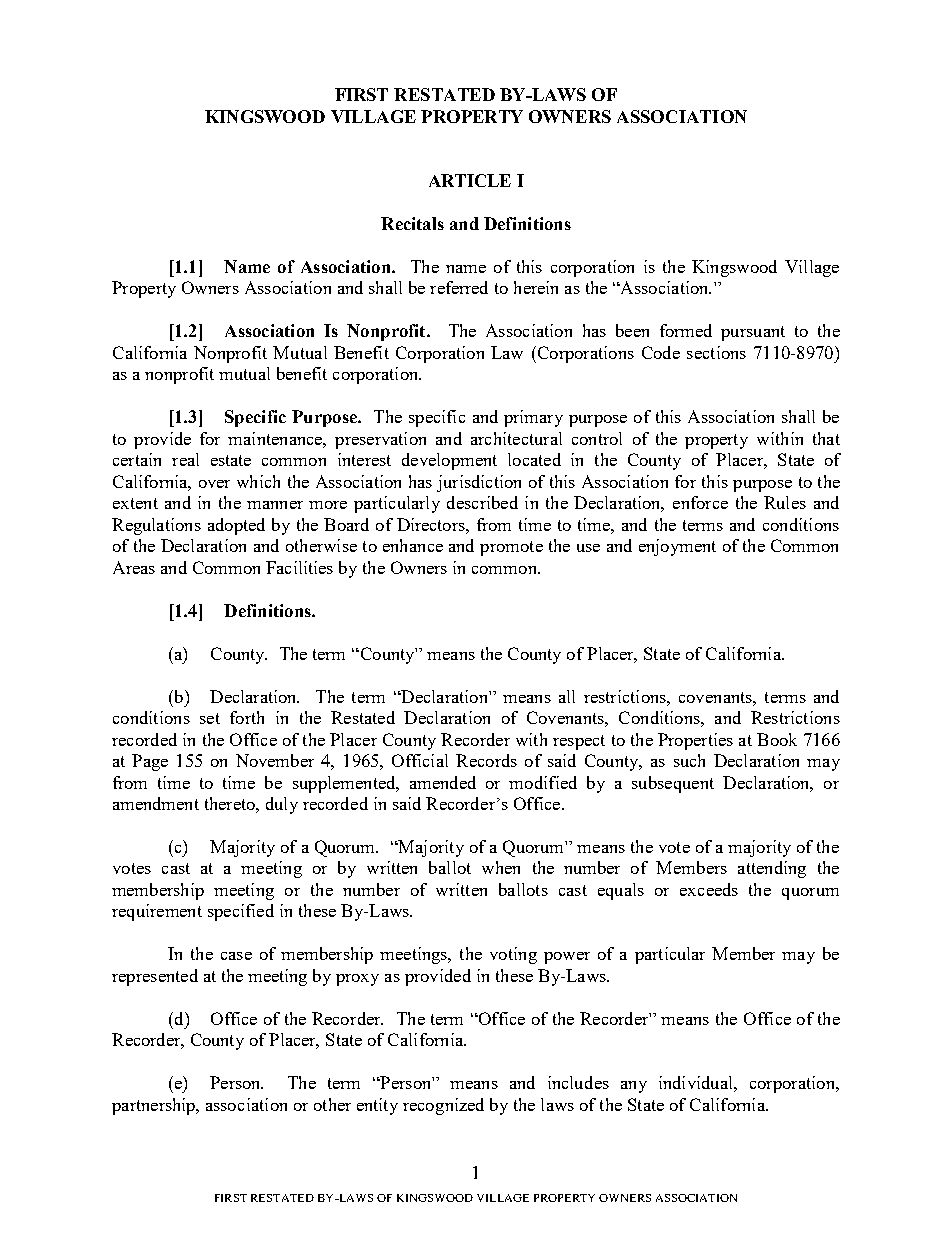  What do you see at coordinates (241, 912) in the screenshot?
I see `specified` at bounding box center [241, 912].
